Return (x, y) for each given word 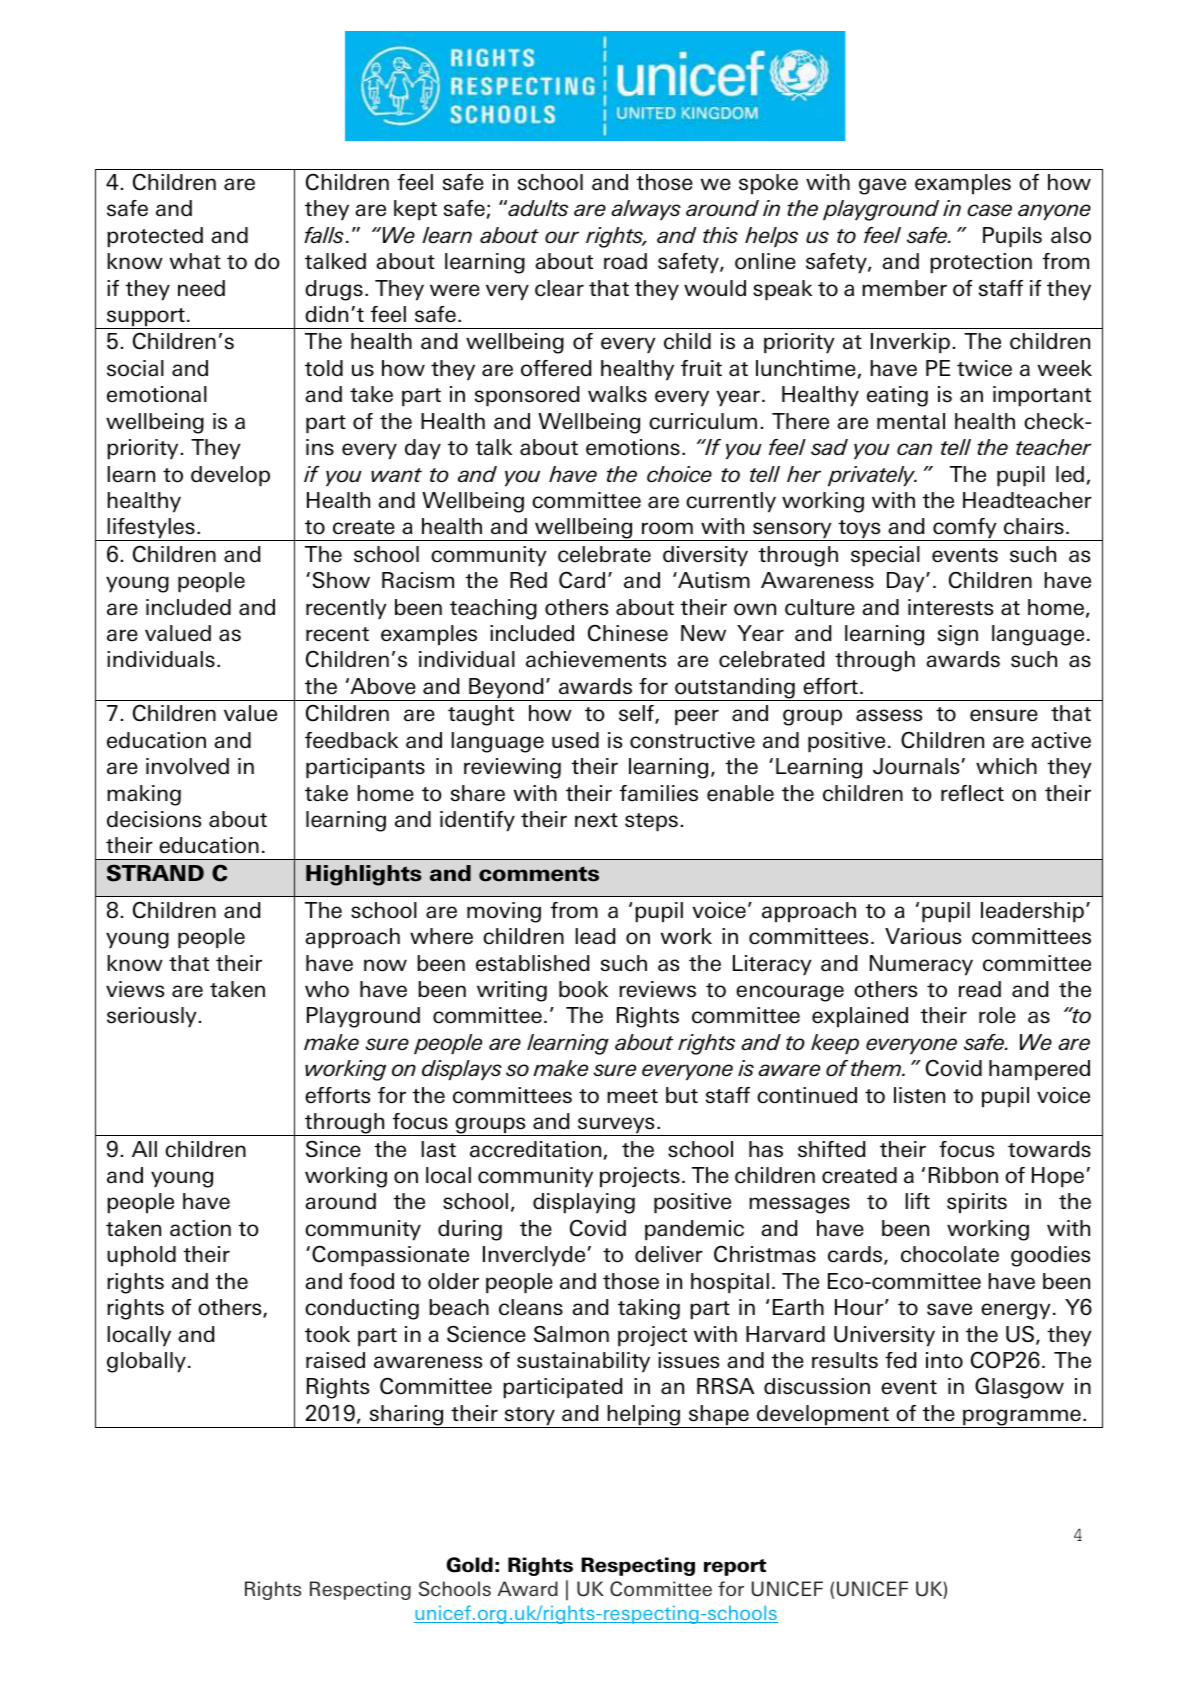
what (195, 261)
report (735, 1567)
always (646, 210)
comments (539, 874)
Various (923, 936)
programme (1022, 1418)
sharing (406, 1416)
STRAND (155, 873)
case (989, 210)
